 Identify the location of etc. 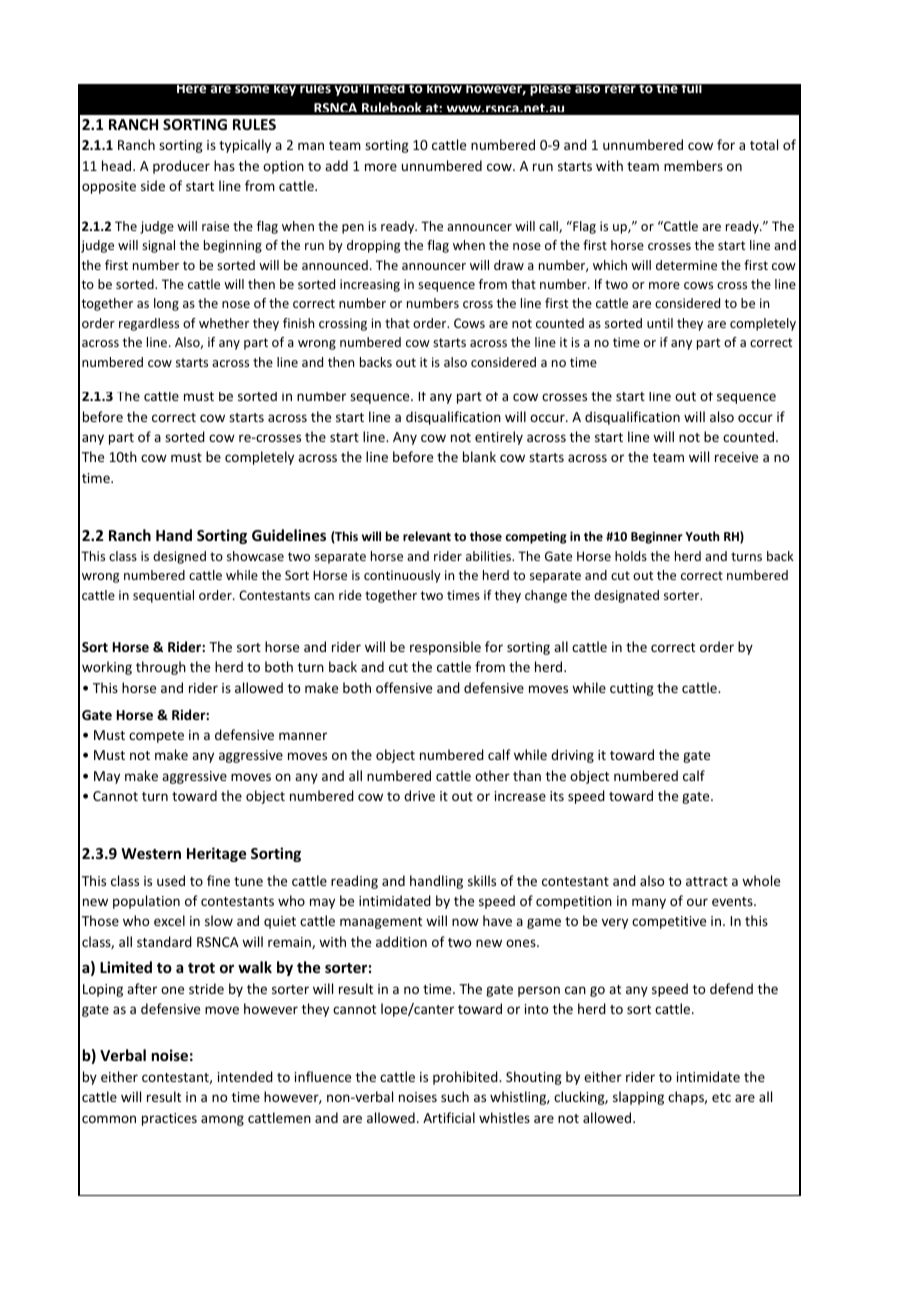
(721, 1097).
